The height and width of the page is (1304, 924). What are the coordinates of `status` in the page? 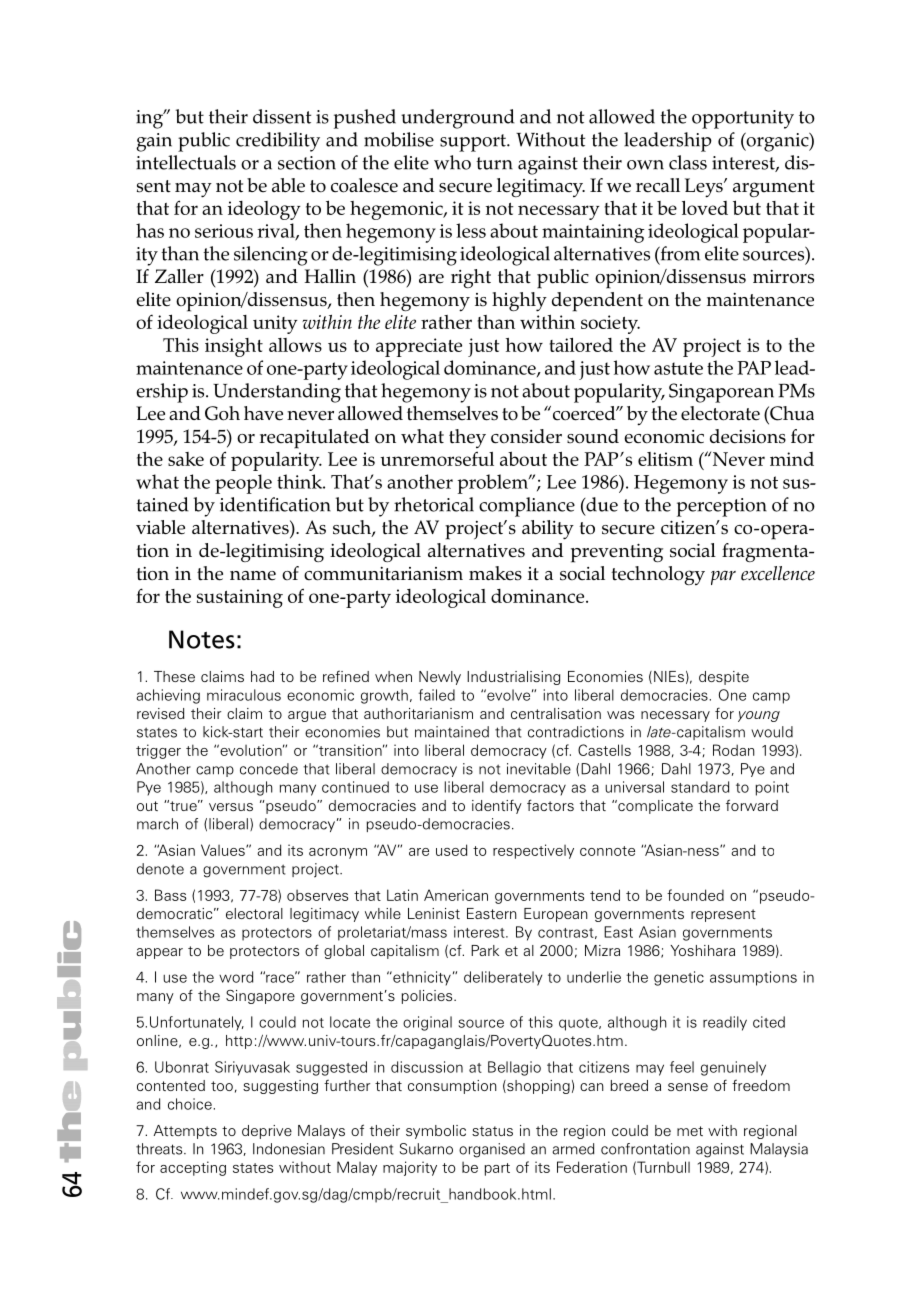 It's located at (492, 1131).
